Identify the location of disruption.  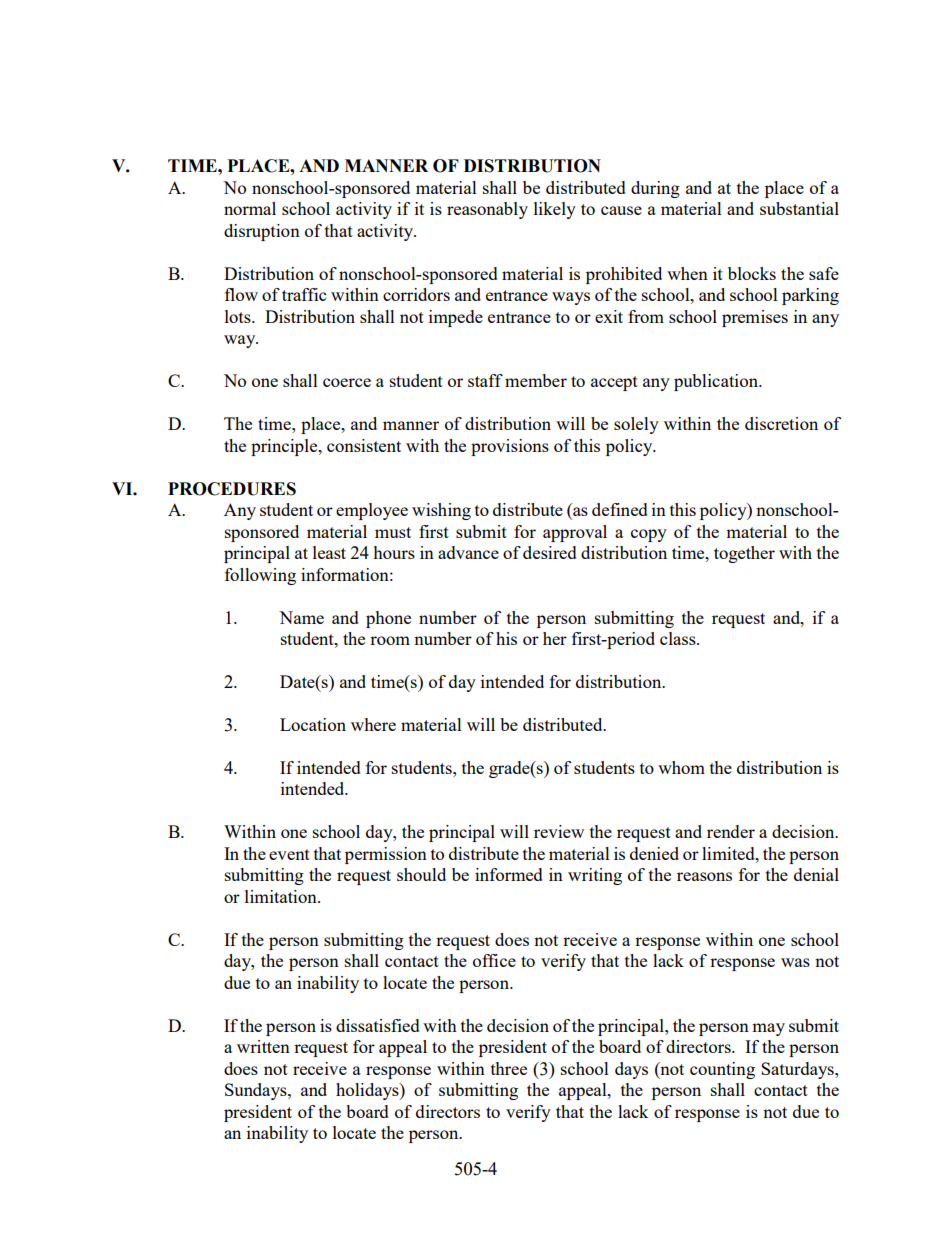
(262, 232).
